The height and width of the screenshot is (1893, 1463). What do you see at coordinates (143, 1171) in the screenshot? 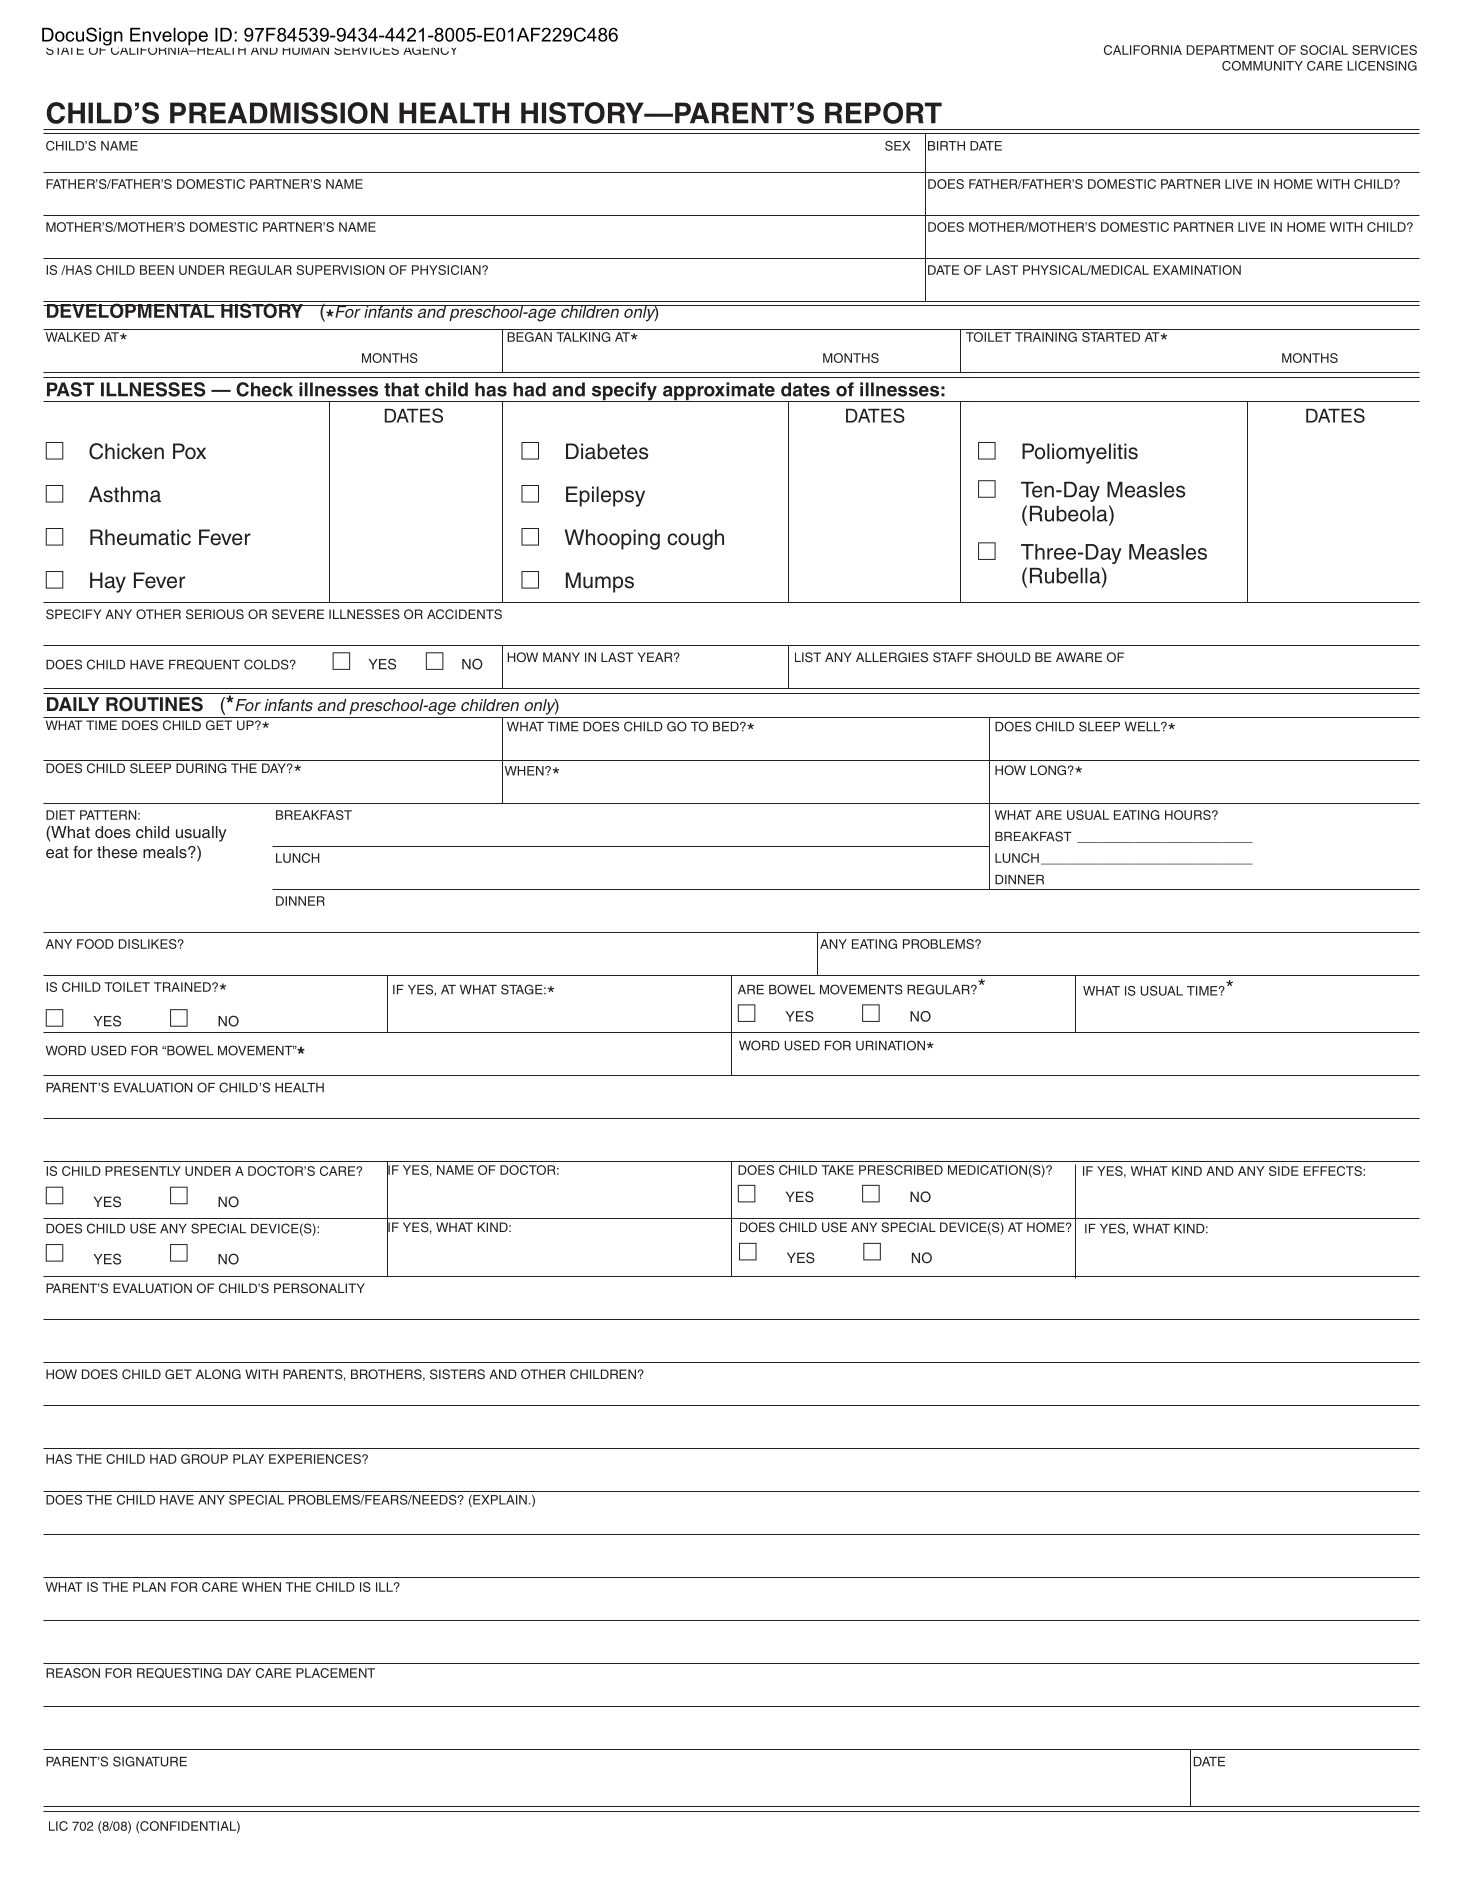
I see `PRESENTLY` at bounding box center [143, 1171].
